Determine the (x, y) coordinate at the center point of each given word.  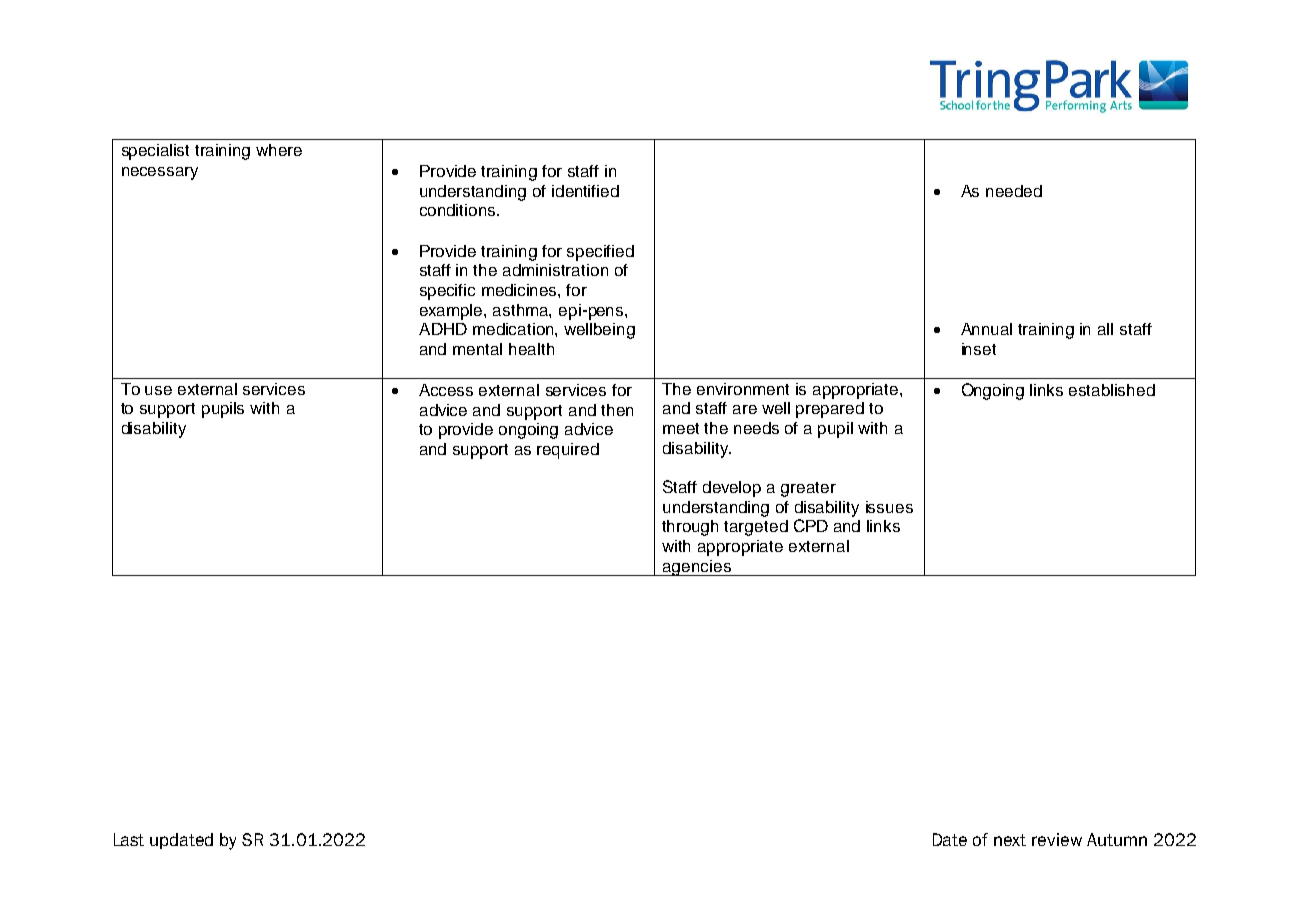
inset (979, 349)
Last (129, 839)
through (690, 528)
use (158, 390)
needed (1014, 191)
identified (585, 191)
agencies (697, 568)
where (279, 150)
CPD (811, 525)
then (617, 410)
